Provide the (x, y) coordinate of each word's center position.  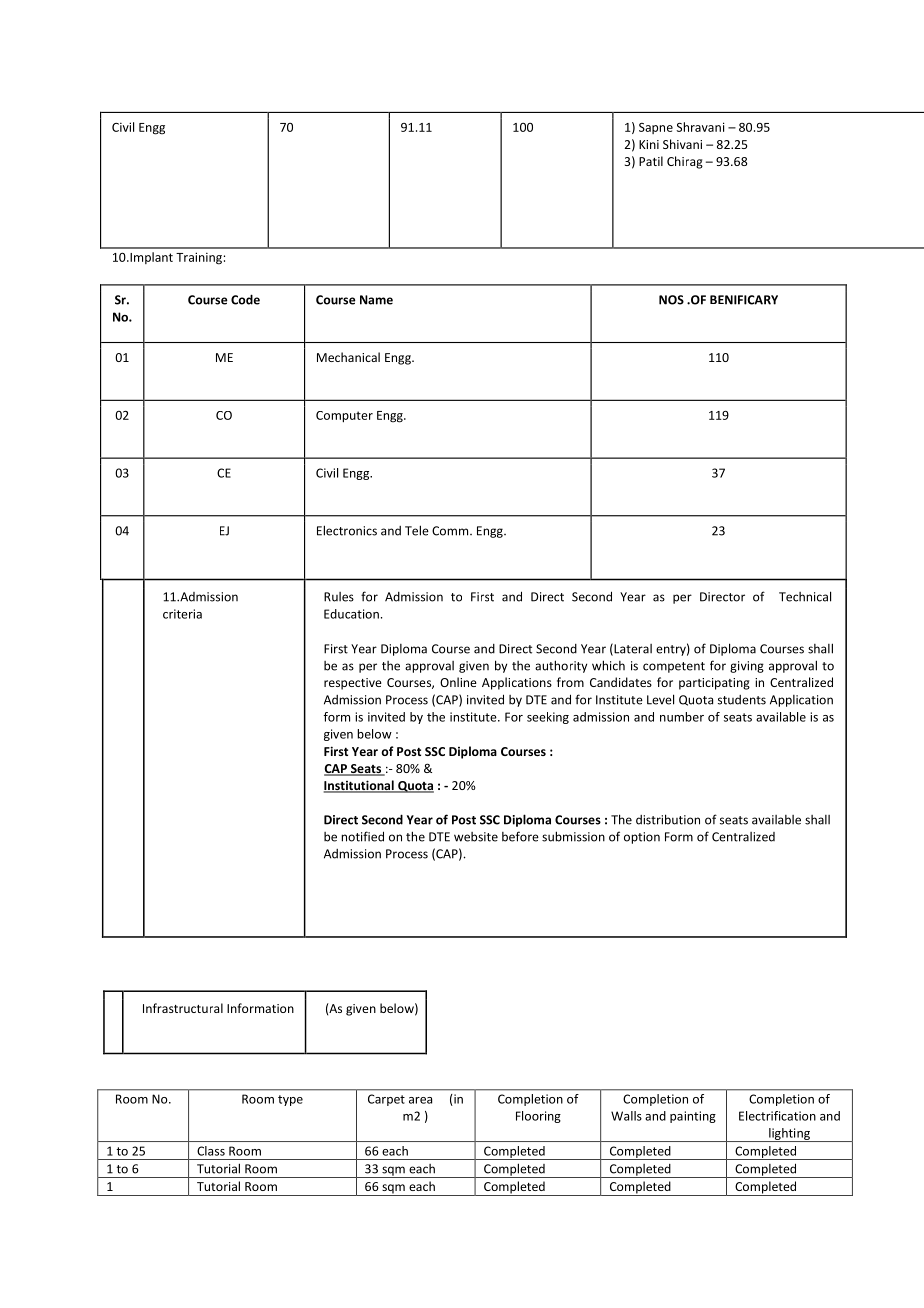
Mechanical (348, 357)
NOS (671, 300)
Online (458, 682)
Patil (651, 161)
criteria (182, 614)
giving (747, 667)
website (476, 837)
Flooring (538, 1117)
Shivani (682, 144)
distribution (668, 819)
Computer (344, 417)
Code (245, 299)
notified (362, 836)
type (290, 1100)
